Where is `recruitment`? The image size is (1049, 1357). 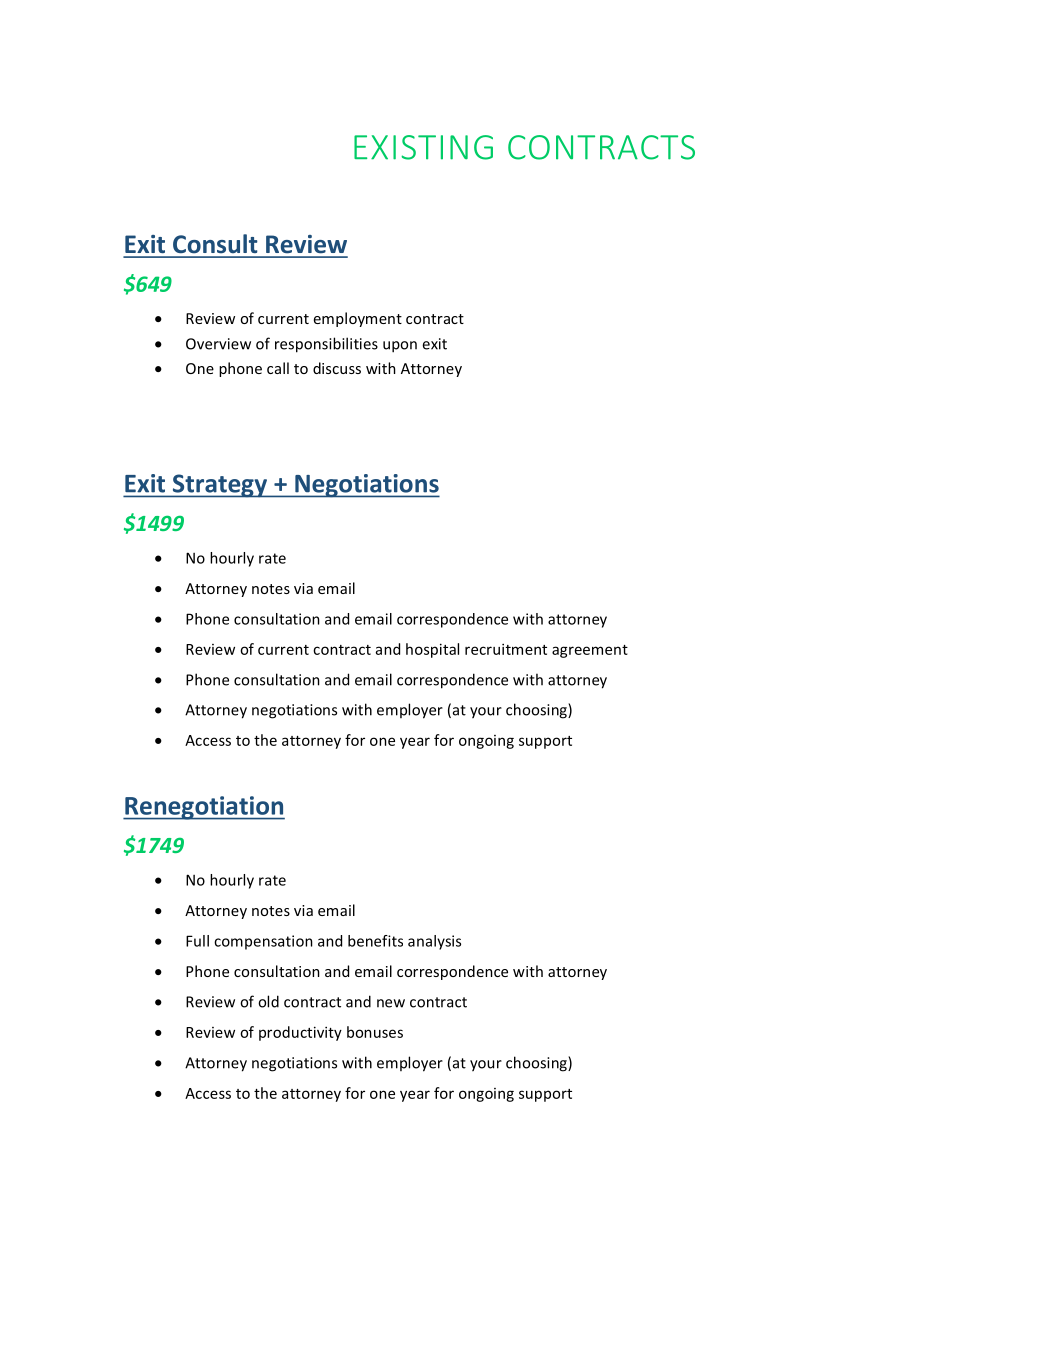 recruitment is located at coordinates (506, 649).
